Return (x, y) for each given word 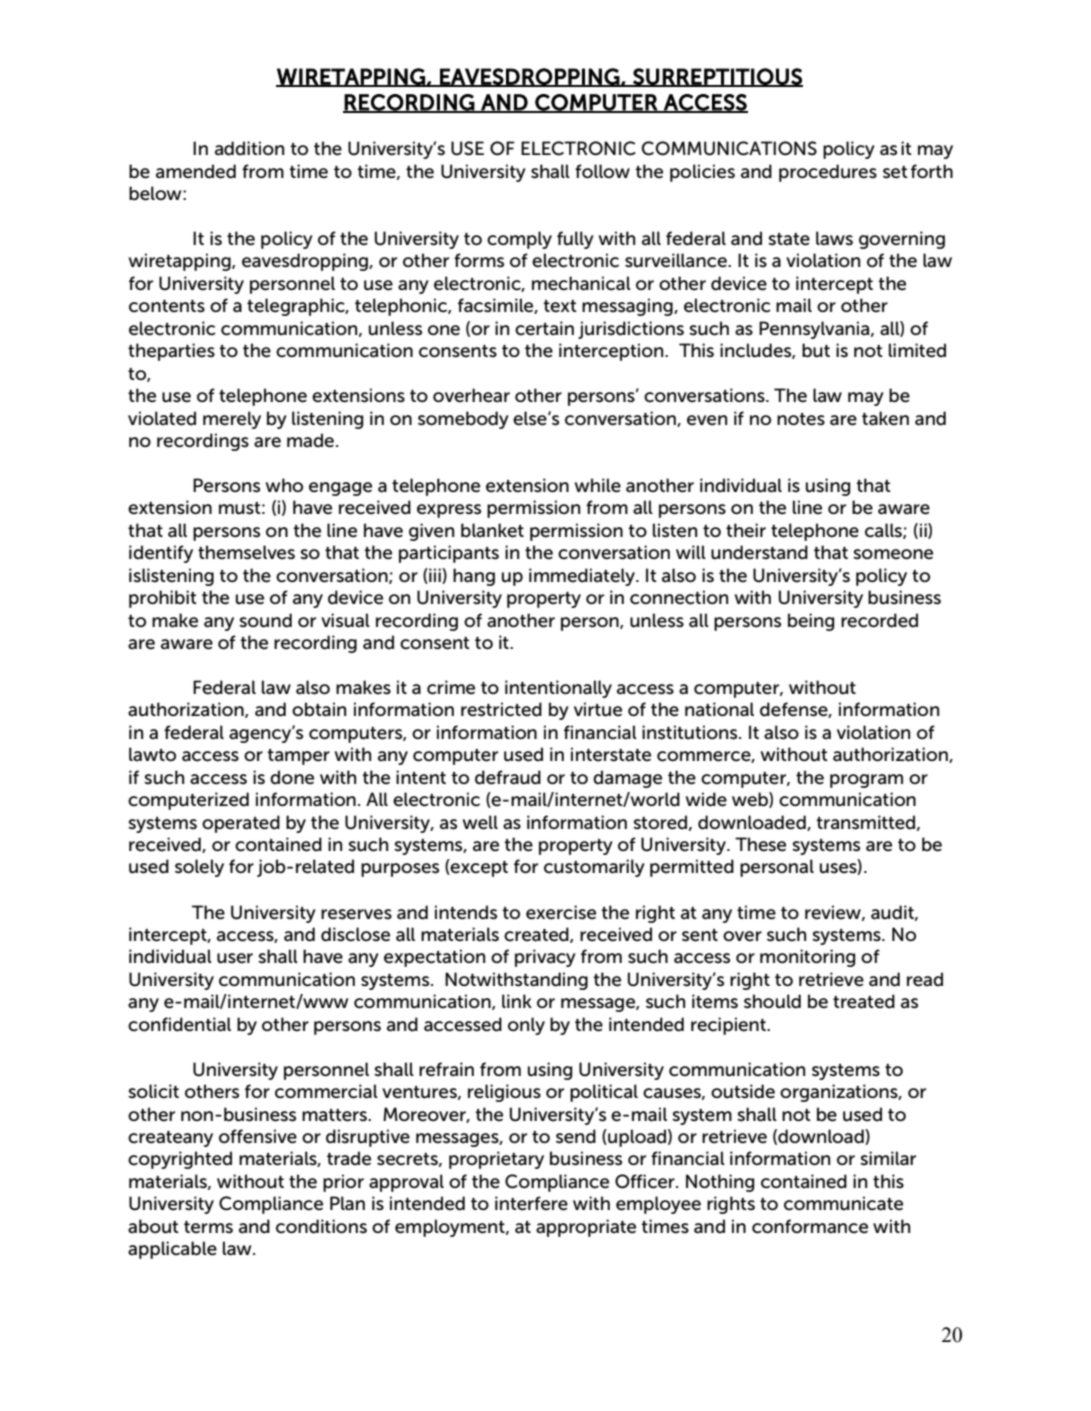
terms (208, 1227)
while (598, 485)
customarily (594, 868)
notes (801, 419)
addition (249, 148)
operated (241, 824)
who (284, 485)
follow (602, 171)
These (760, 844)
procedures (828, 173)
